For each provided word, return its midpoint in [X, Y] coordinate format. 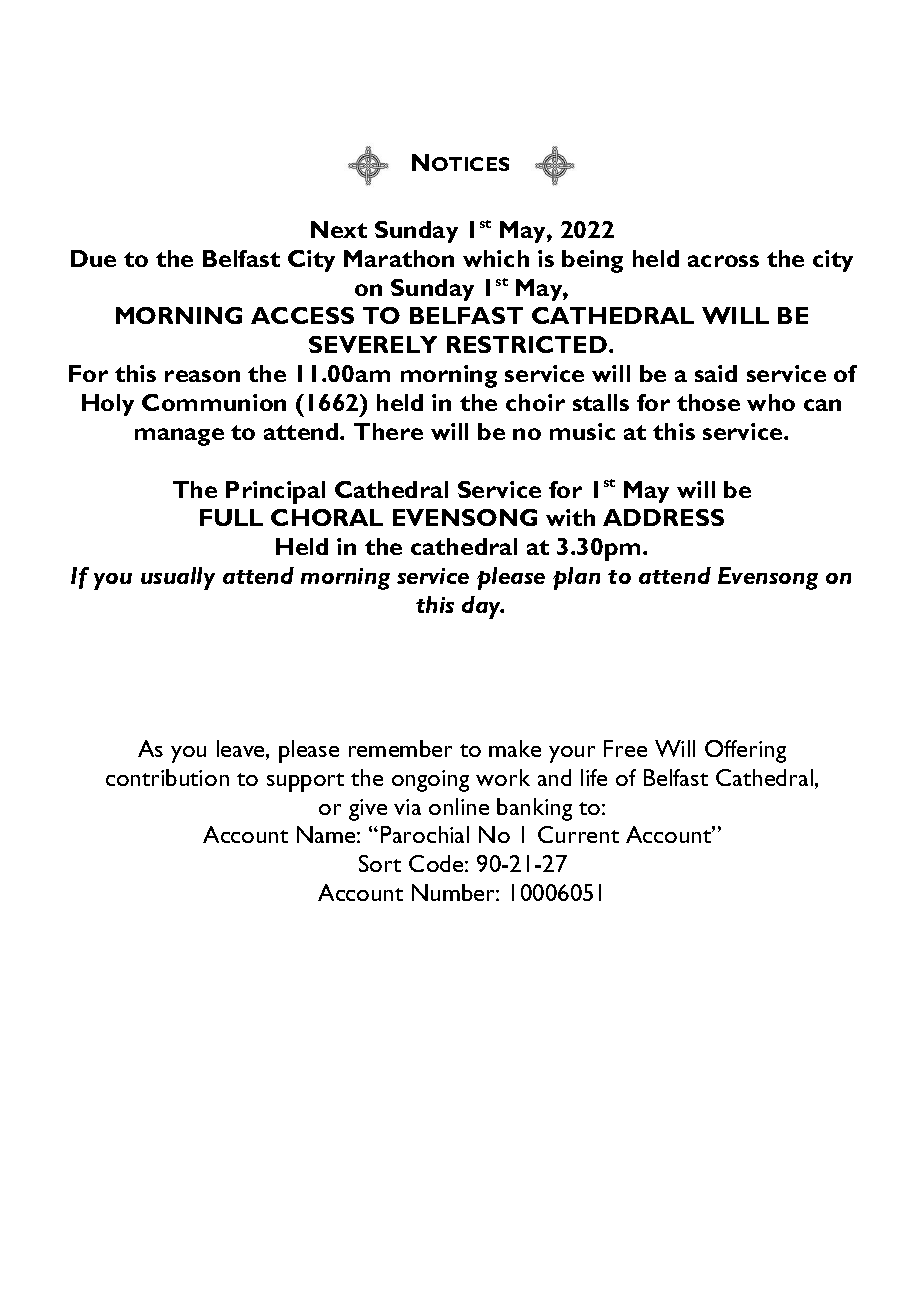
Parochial [425, 834]
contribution [167, 777]
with [570, 517]
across [723, 261]
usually [178, 578]
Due [93, 258]
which [496, 258]
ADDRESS [663, 517]
